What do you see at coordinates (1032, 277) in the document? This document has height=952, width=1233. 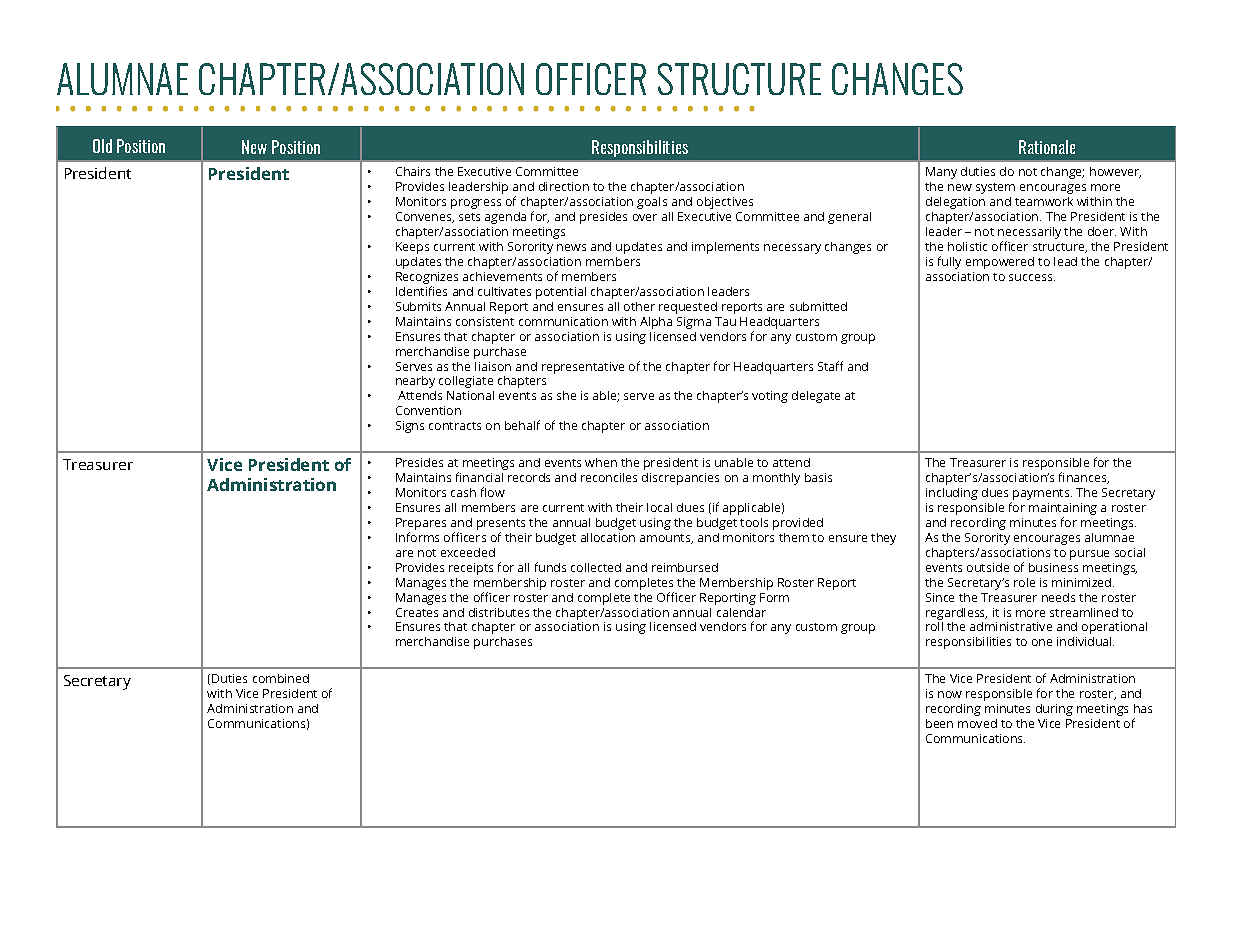 I see `success` at bounding box center [1032, 277].
